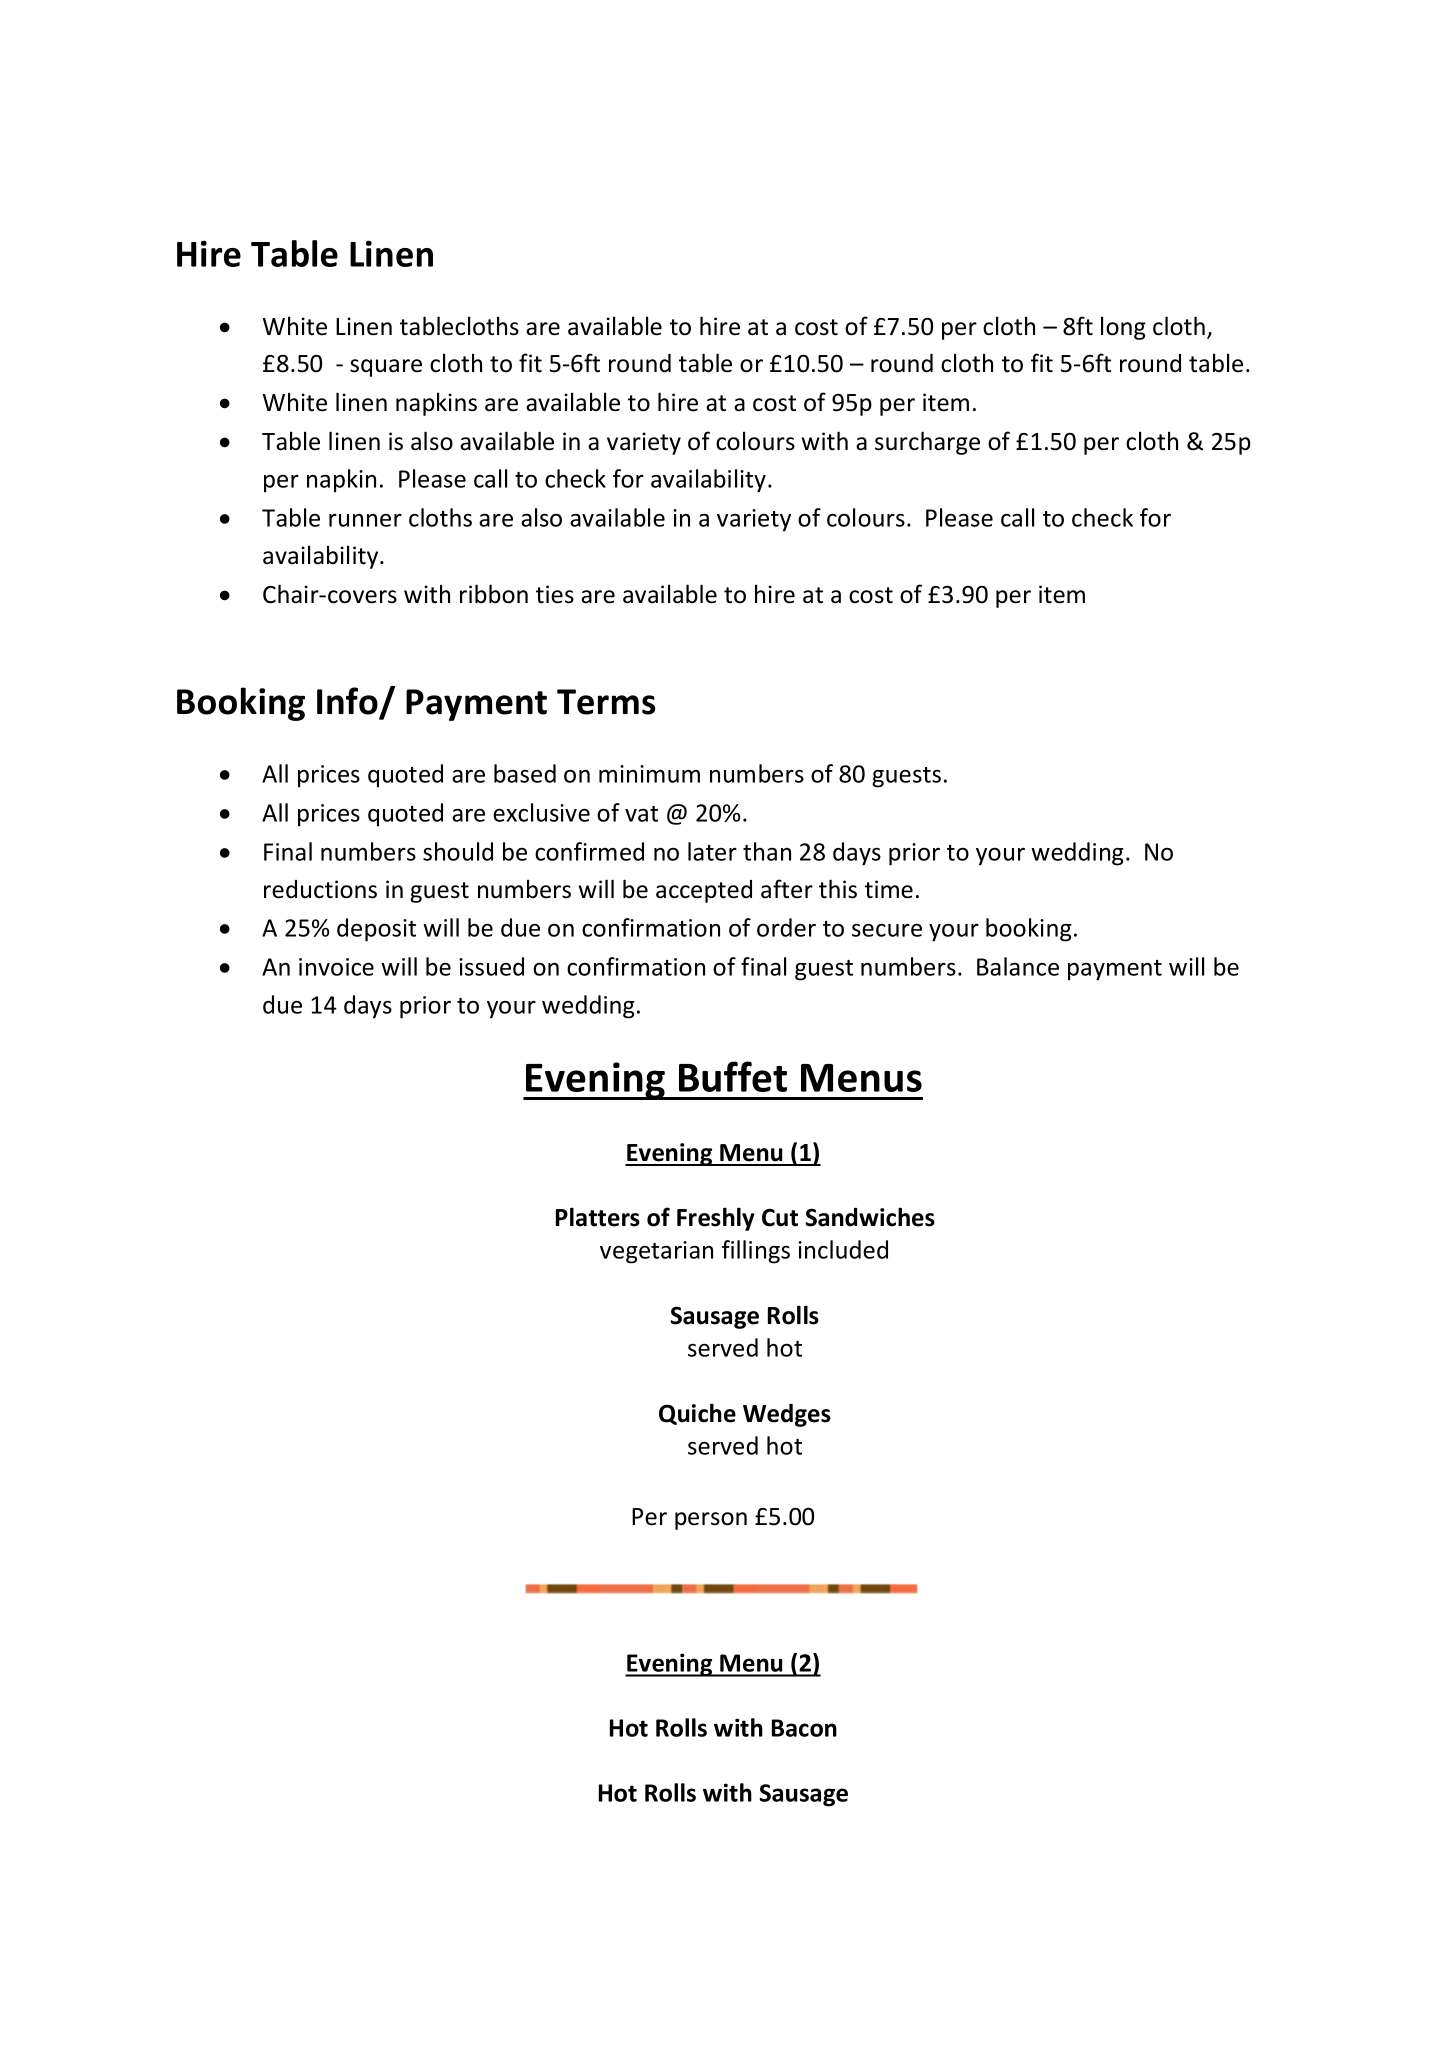  What do you see at coordinates (787, 1415) in the screenshot?
I see `Wedges` at bounding box center [787, 1415].
